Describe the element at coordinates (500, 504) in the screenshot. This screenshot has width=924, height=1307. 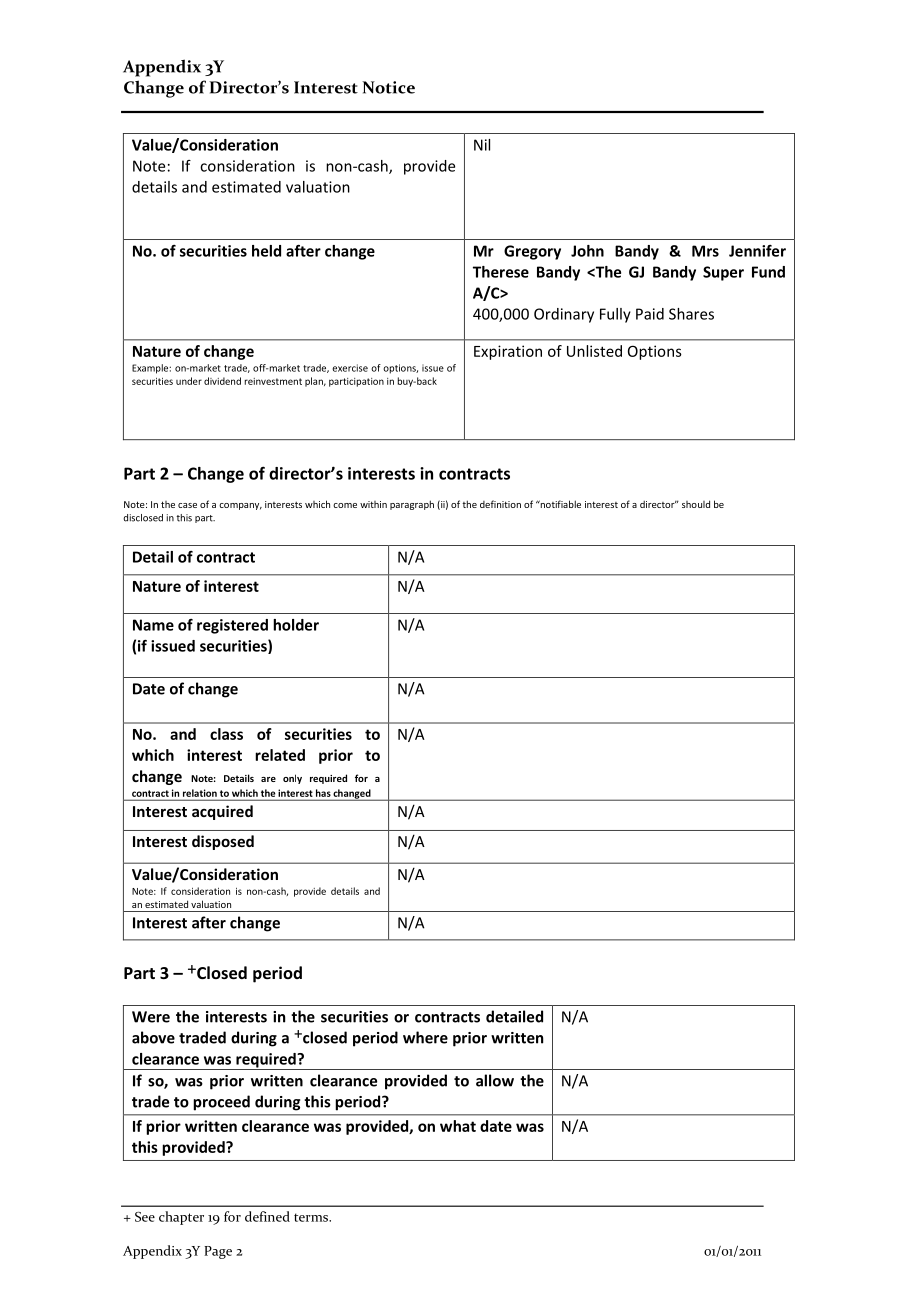
I see `definition` at that location.
